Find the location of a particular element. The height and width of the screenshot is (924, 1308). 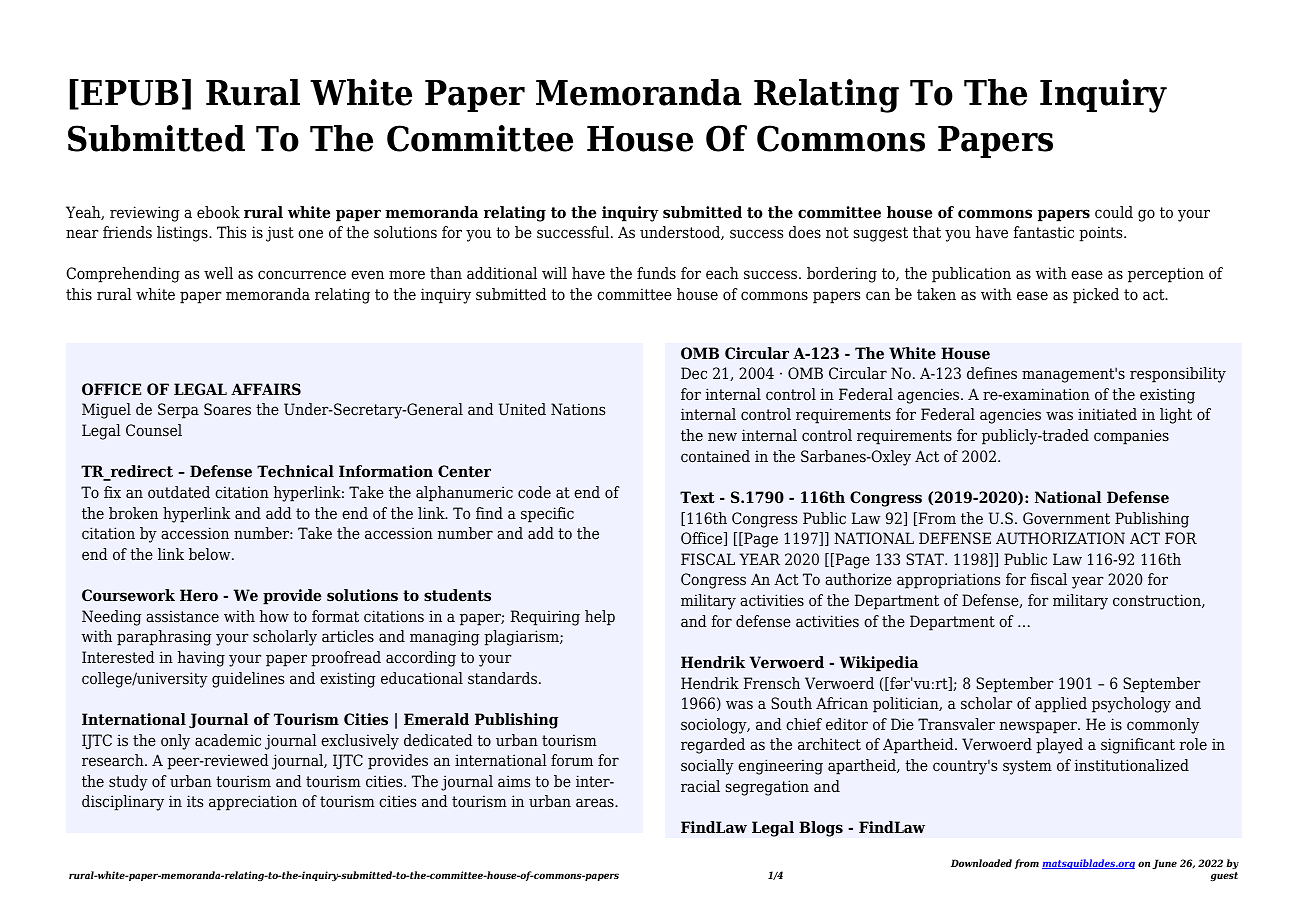

does is located at coordinates (805, 232).
